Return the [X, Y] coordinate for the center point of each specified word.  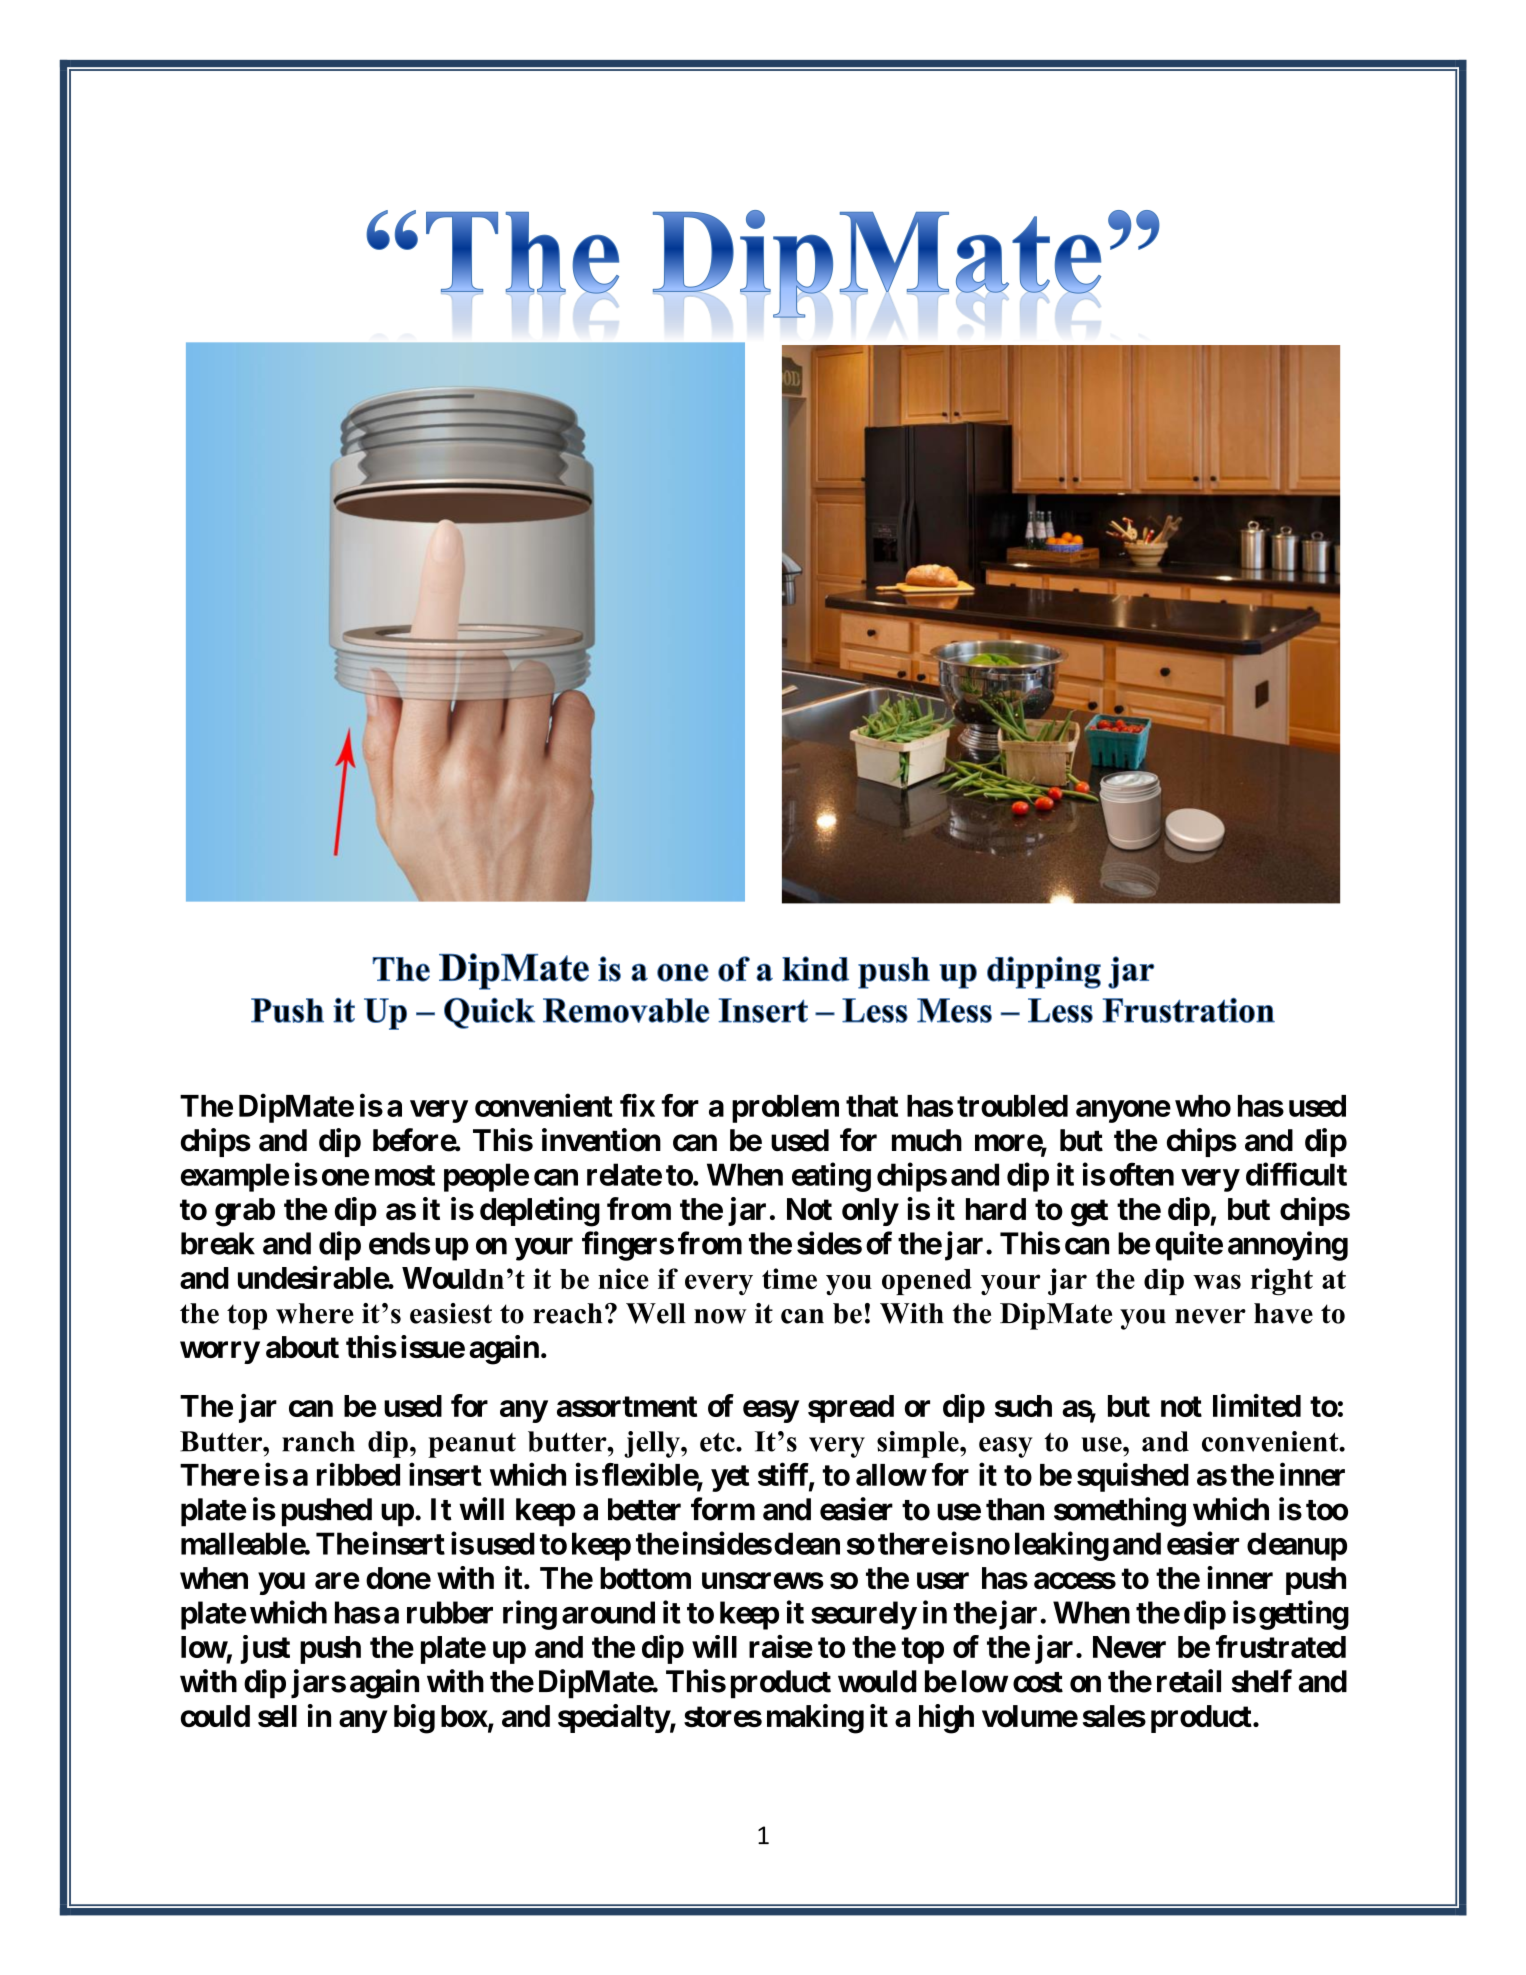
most [405, 1175]
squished [1133, 1477]
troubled [1012, 1106]
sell [277, 1716]
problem [785, 1109]
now [720, 1316]
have [1283, 1313]
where [315, 1313]
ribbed [358, 1474]
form [723, 1509]
